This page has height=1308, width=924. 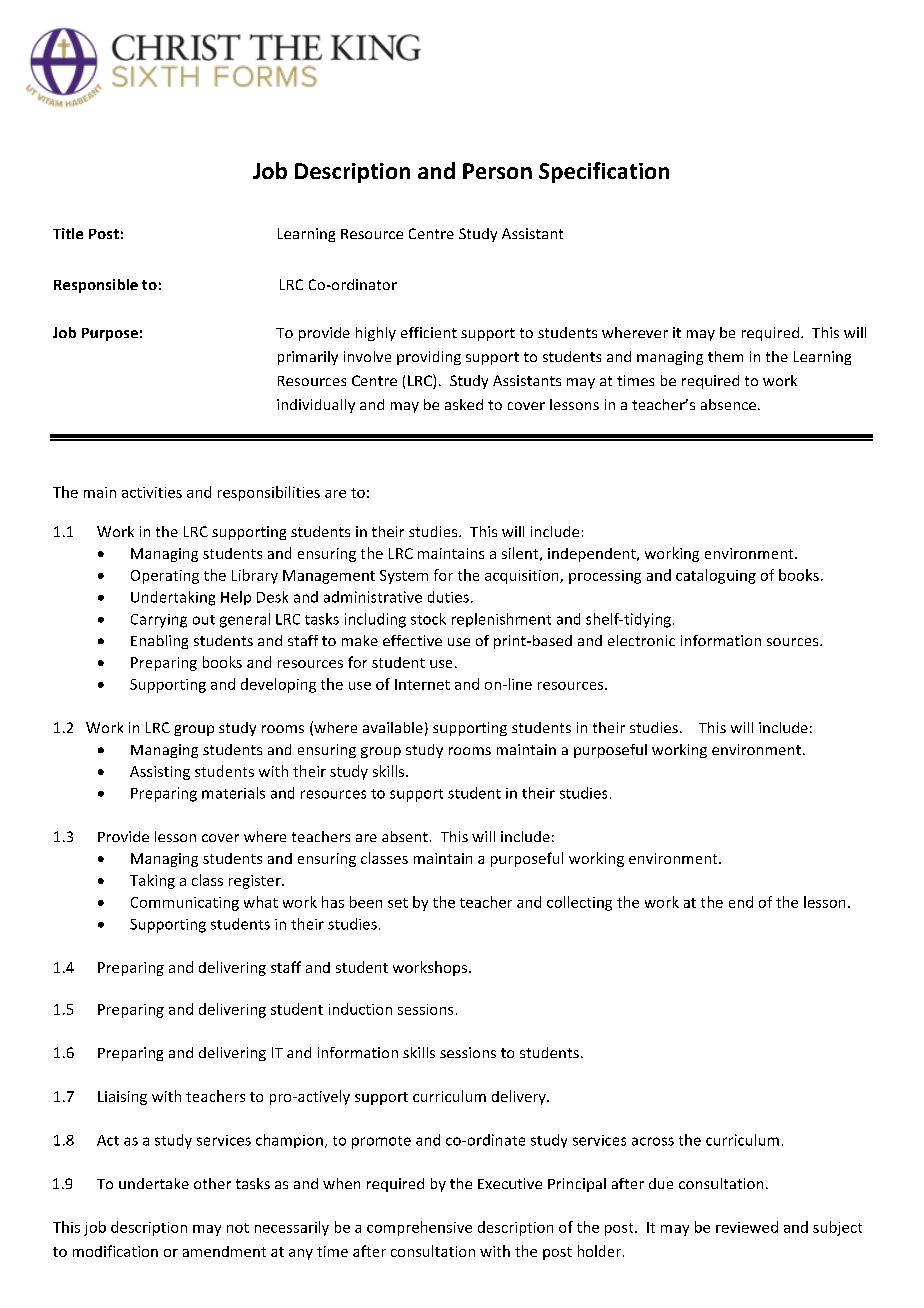 I want to click on induction, so click(x=360, y=1009).
